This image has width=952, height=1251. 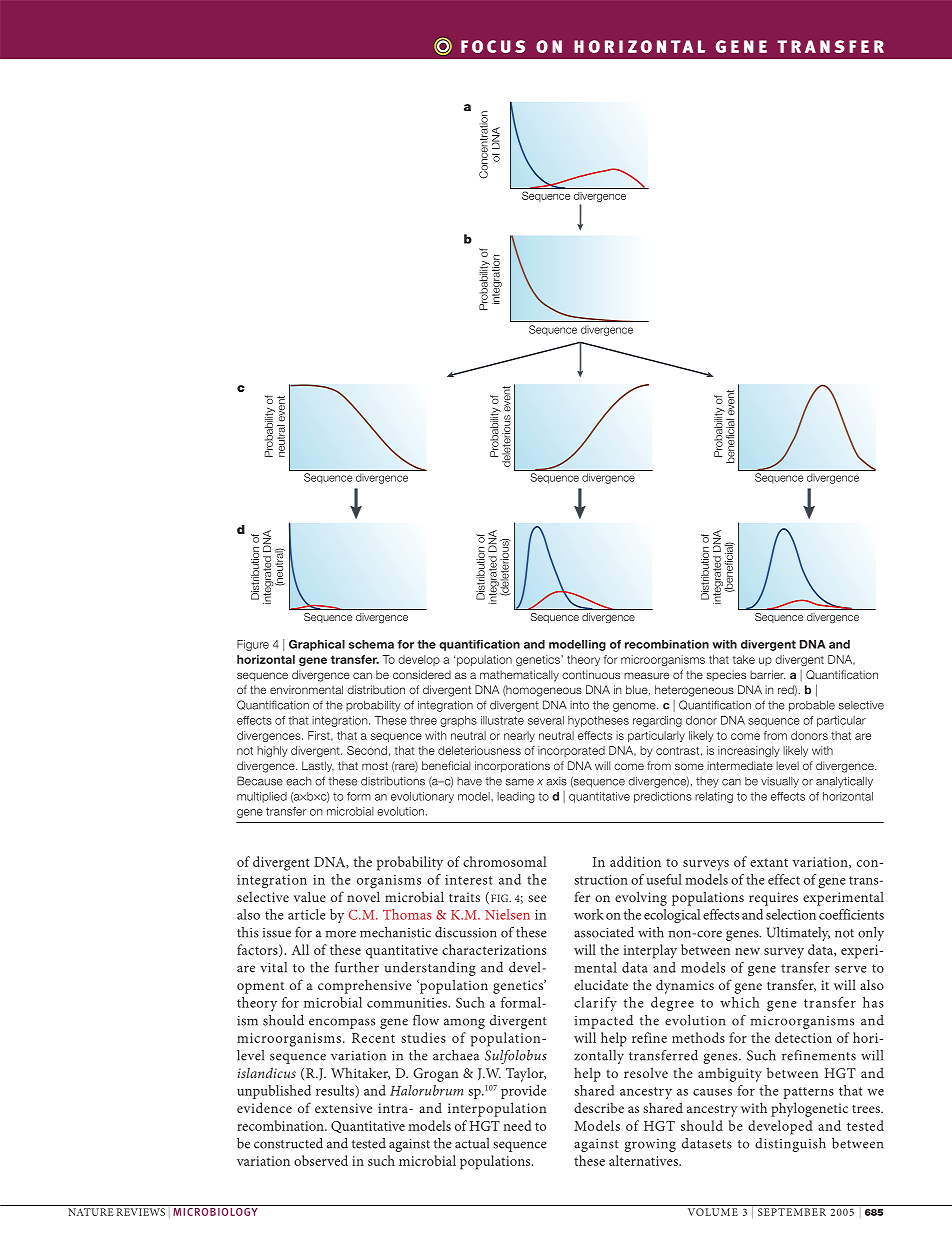 What do you see at coordinates (141, 1212) in the image?
I see `REVIEWS` at bounding box center [141, 1212].
